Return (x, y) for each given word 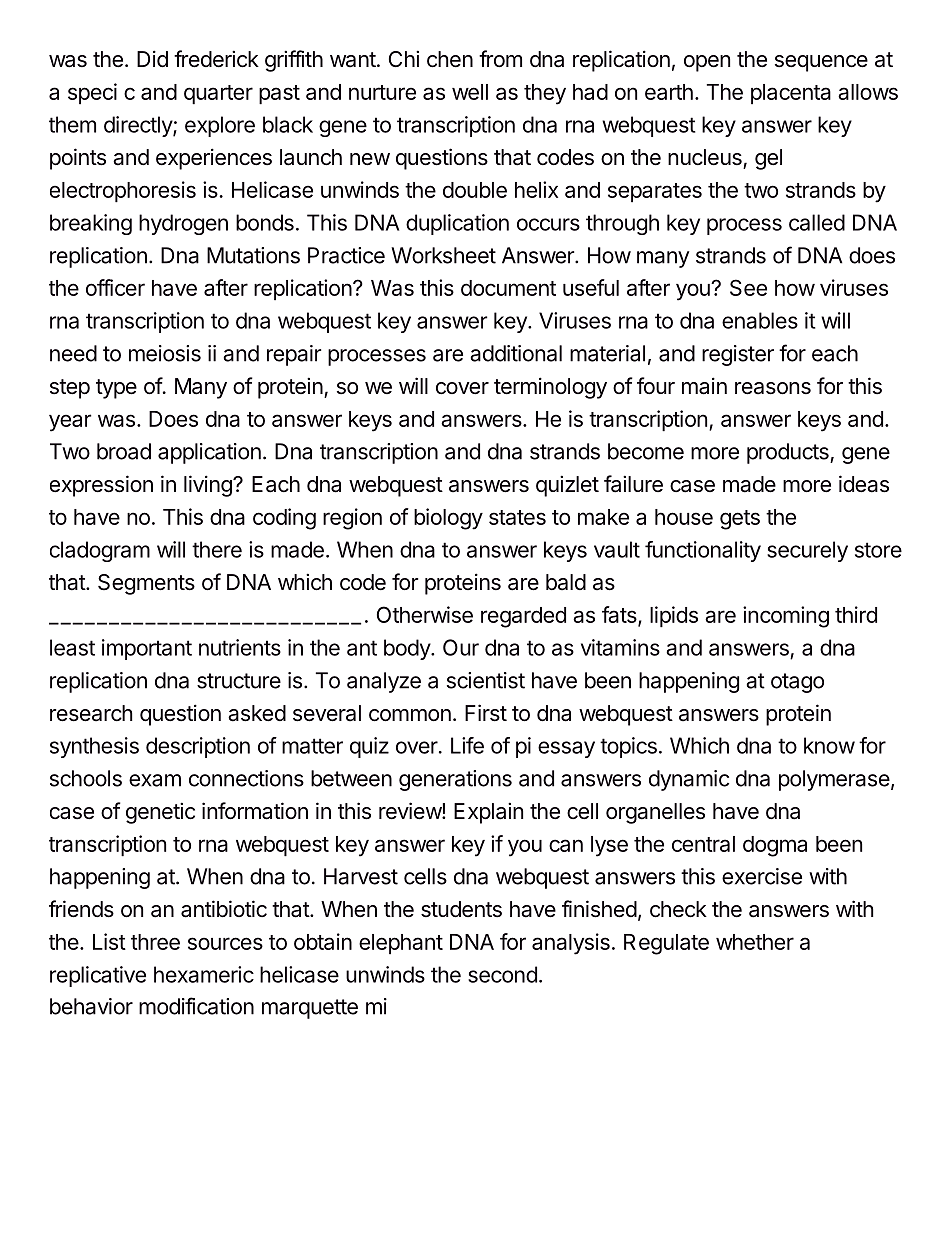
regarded (523, 617)
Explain (488, 813)
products (789, 453)
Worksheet (443, 255)
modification (196, 1006)
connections (246, 778)
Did (152, 59)
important (147, 649)
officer (115, 287)
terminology (550, 388)
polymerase (834, 780)
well (470, 92)
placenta (791, 94)
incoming (786, 617)
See (748, 287)
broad (124, 451)
